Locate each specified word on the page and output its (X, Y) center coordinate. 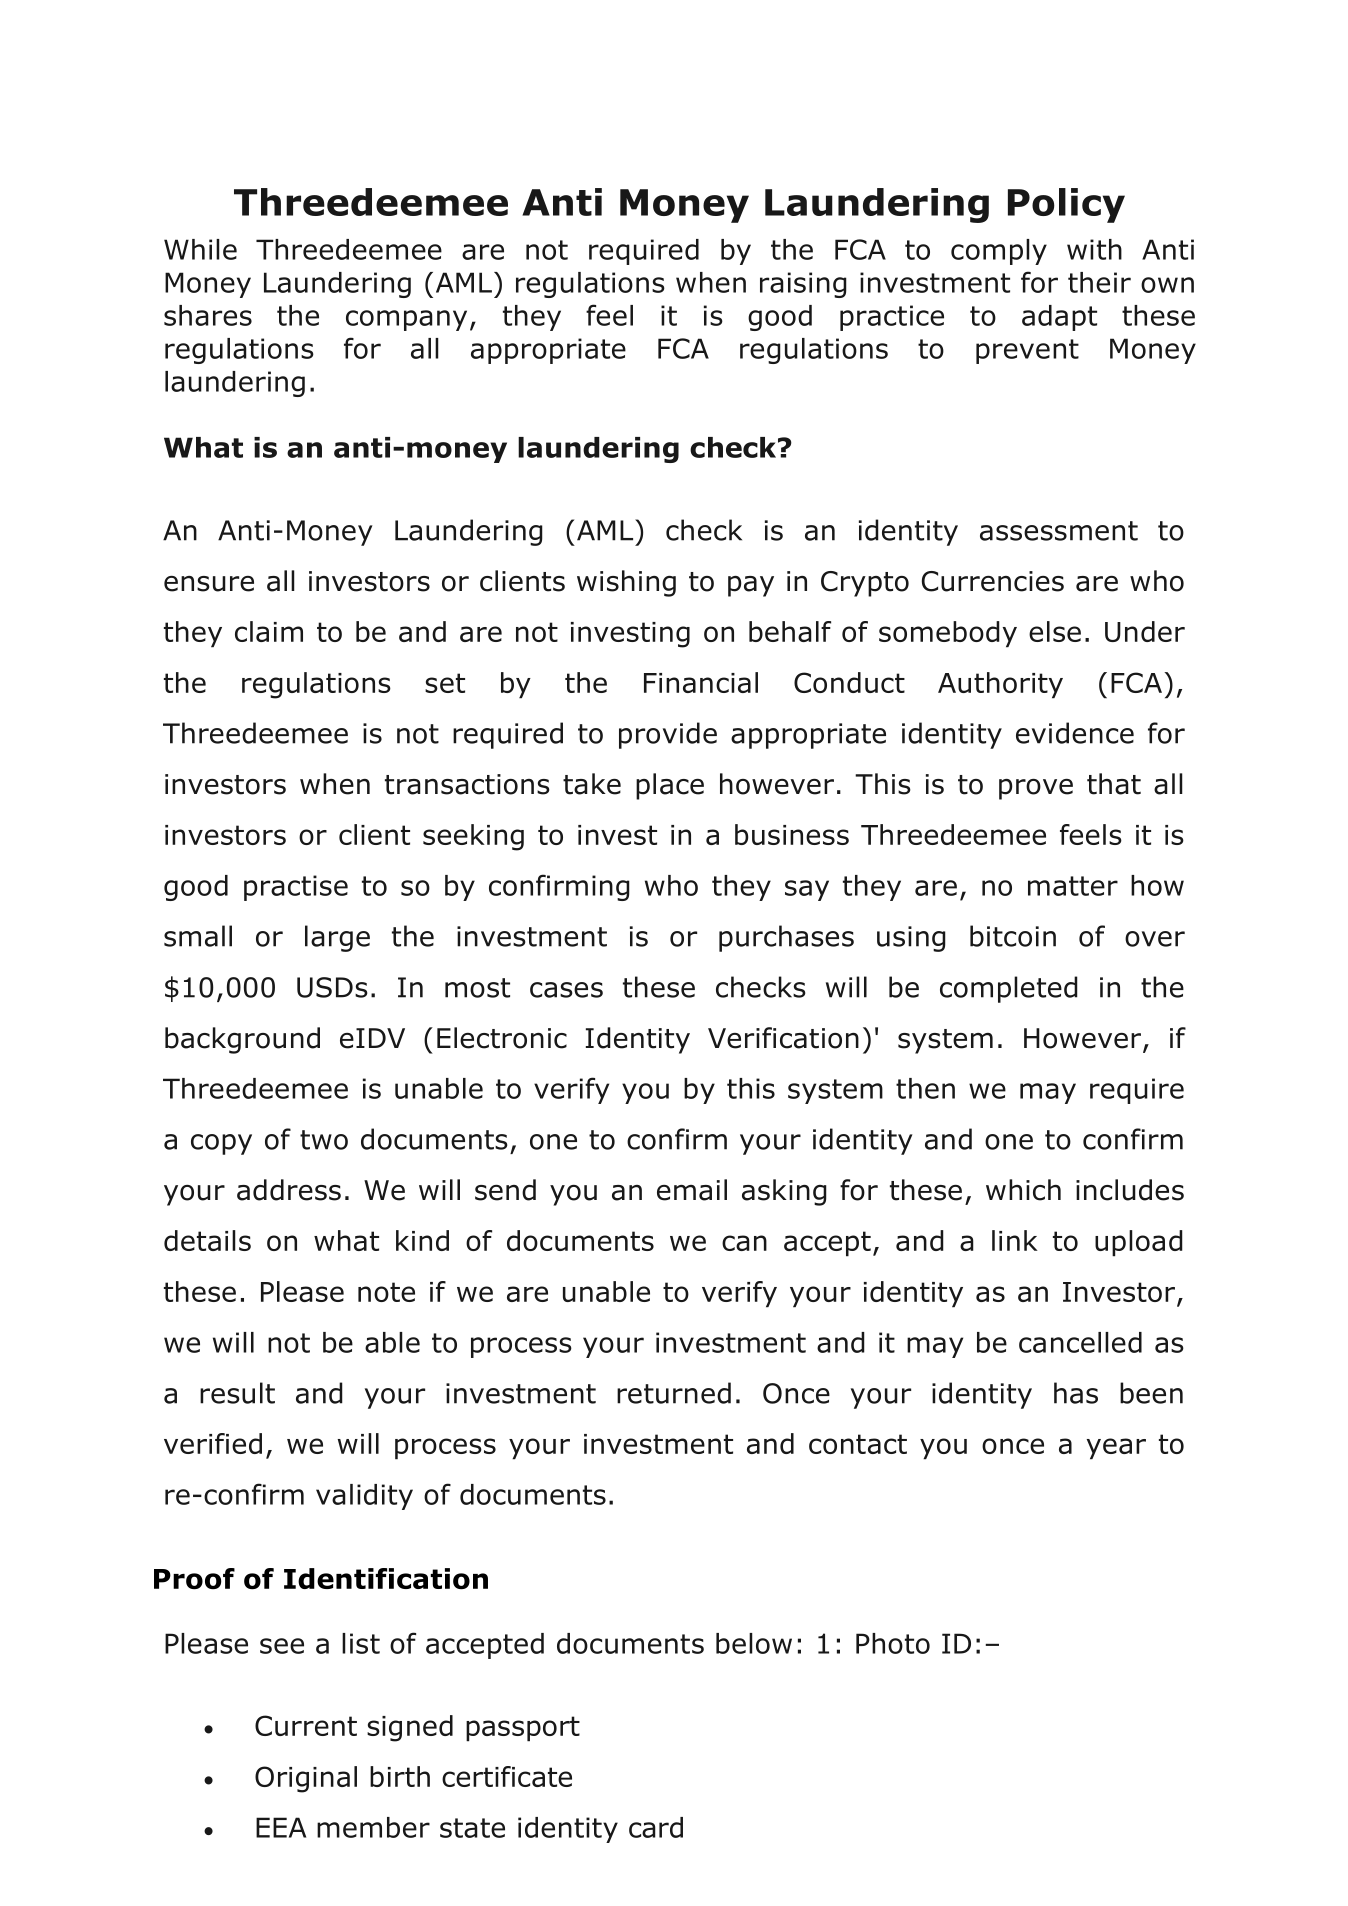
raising (803, 285)
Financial (701, 682)
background (242, 1040)
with (1094, 249)
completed (1009, 989)
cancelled (1080, 1342)
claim (269, 631)
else (1055, 631)
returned (674, 1393)
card (656, 1827)
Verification (783, 1038)
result (237, 1393)
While (200, 249)
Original (306, 1779)
